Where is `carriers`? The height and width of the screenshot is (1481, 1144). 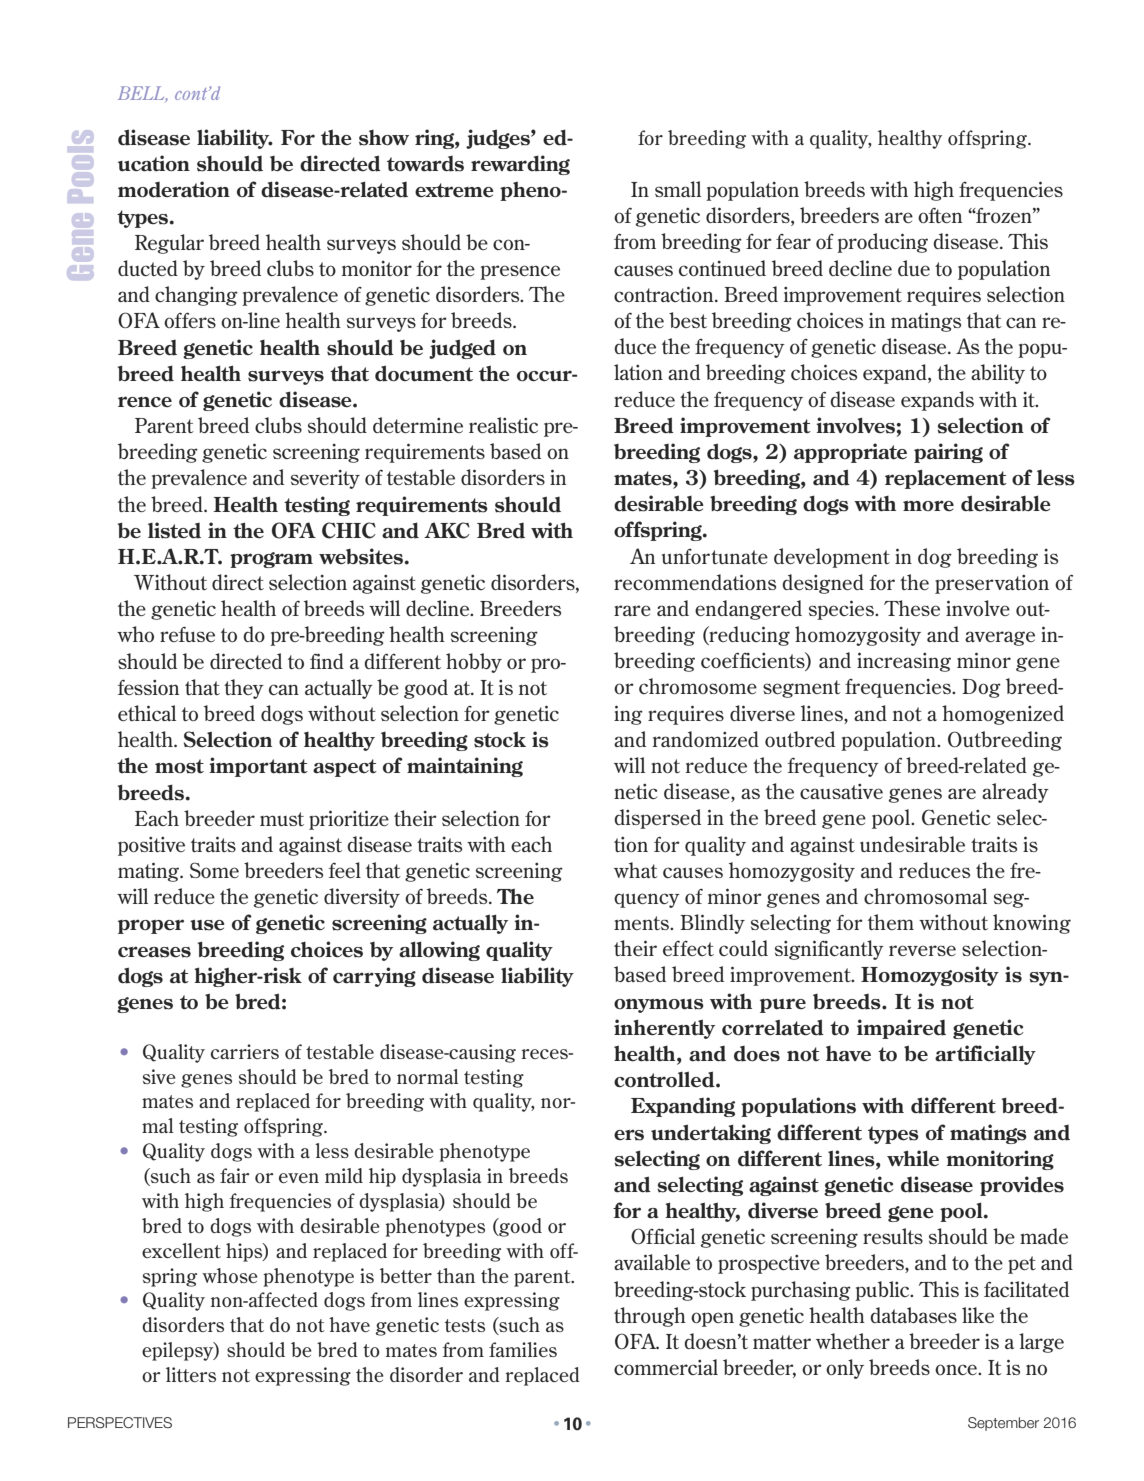
carriers is located at coordinates (245, 1051).
